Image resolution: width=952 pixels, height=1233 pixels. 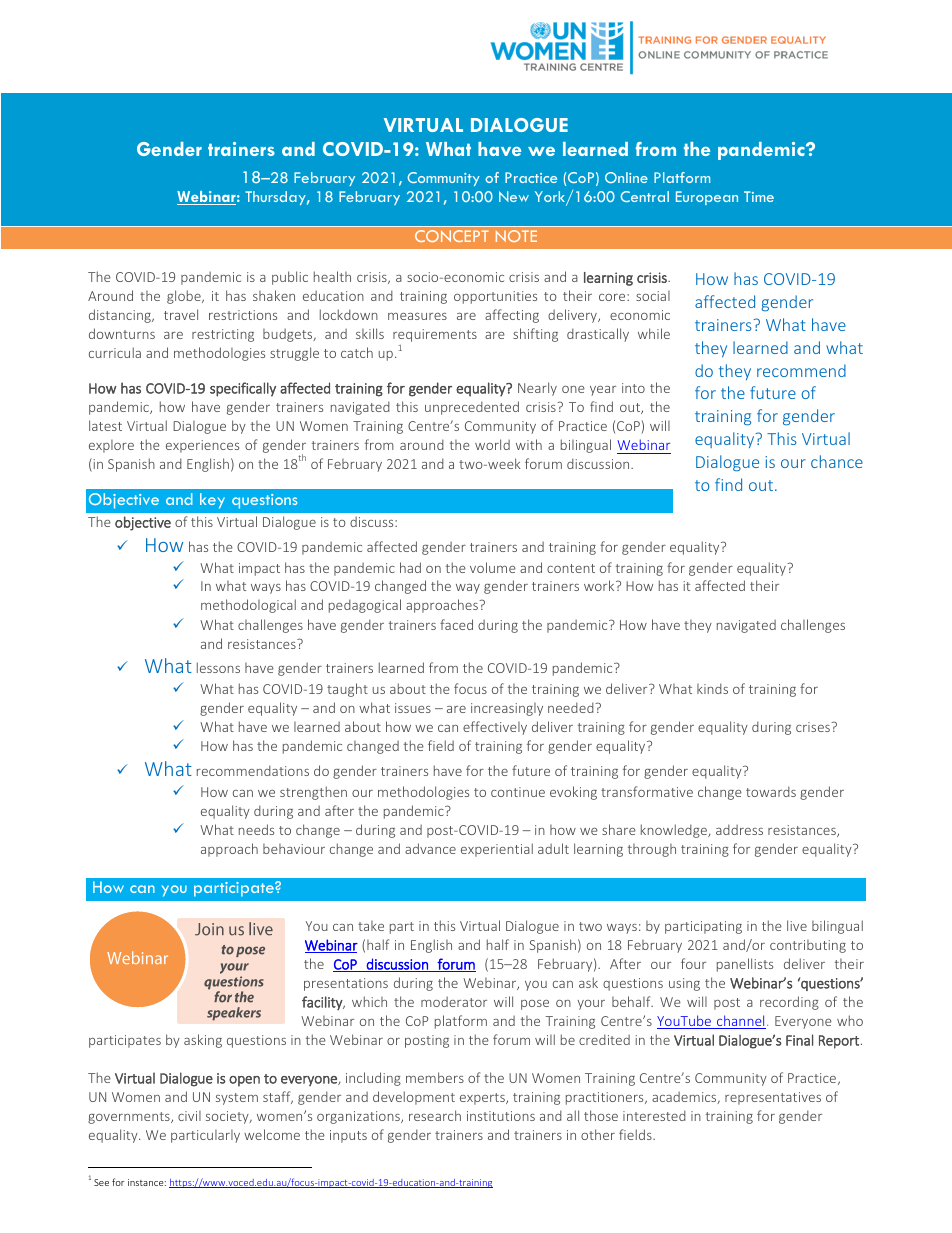 What do you see at coordinates (712, 688) in the document?
I see `kinds` at bounding box center [712, 688].
